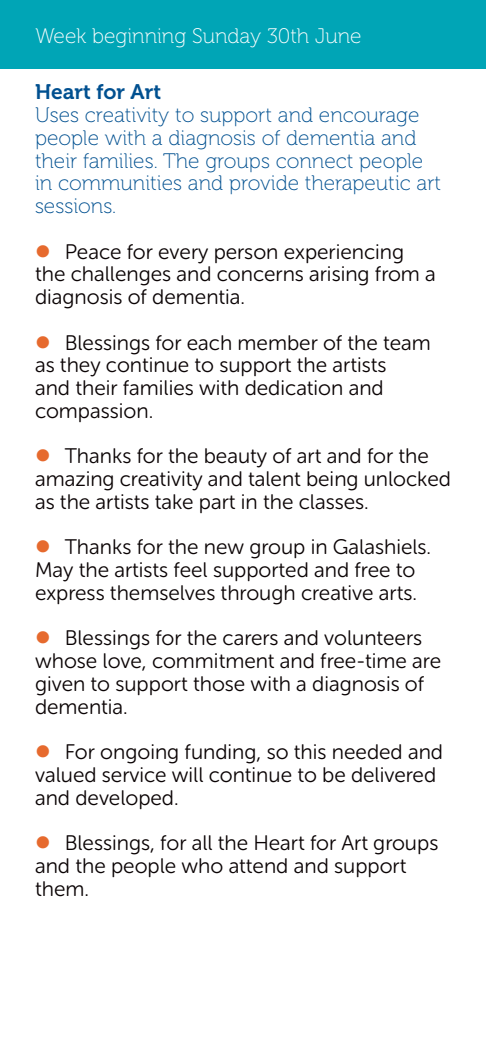 Image resolution: width=486 pixels, height=1042 pixels. I want to click on compassion, so click(92, 412).
